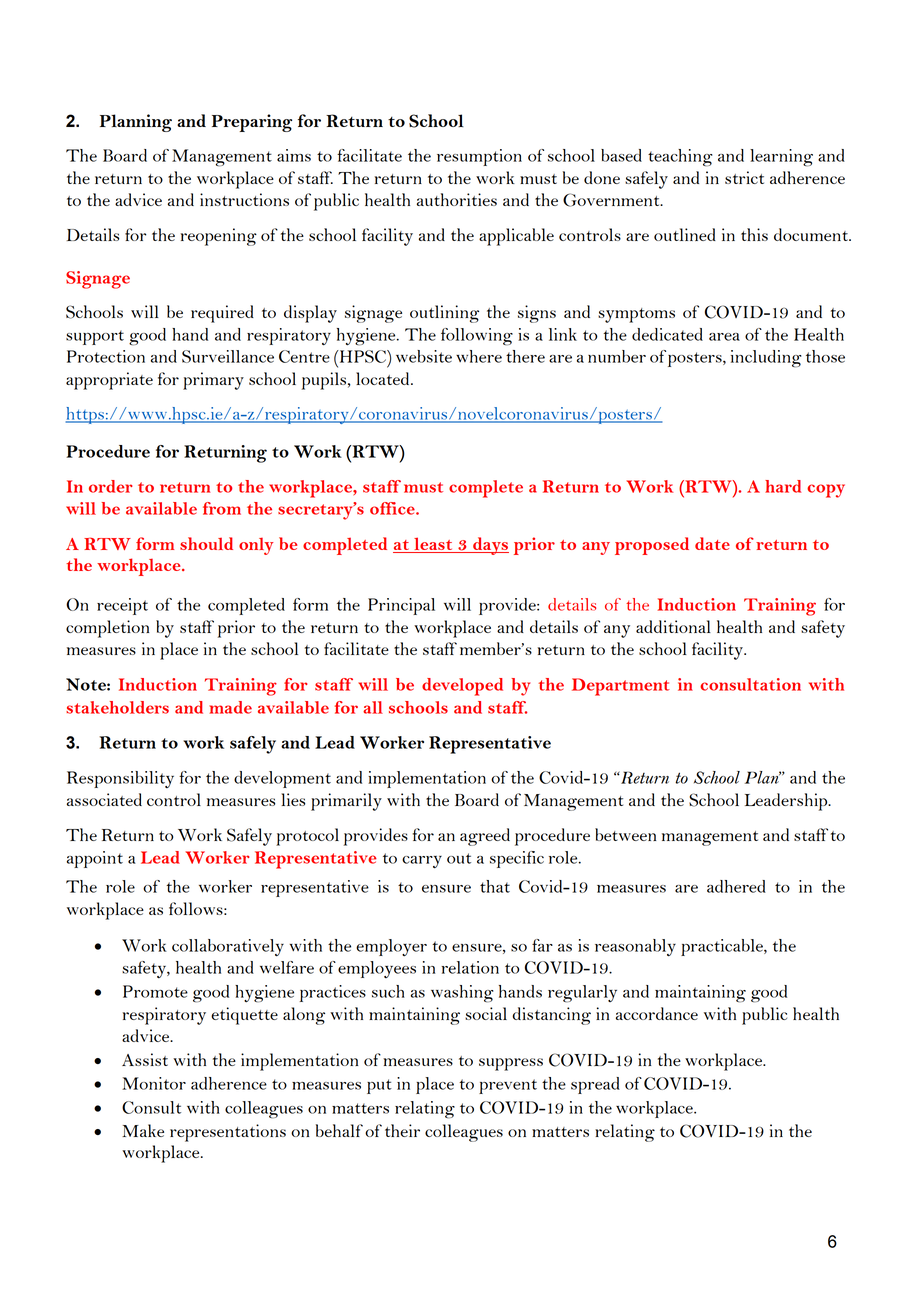  I want to click on strict, so click(744, 177).
